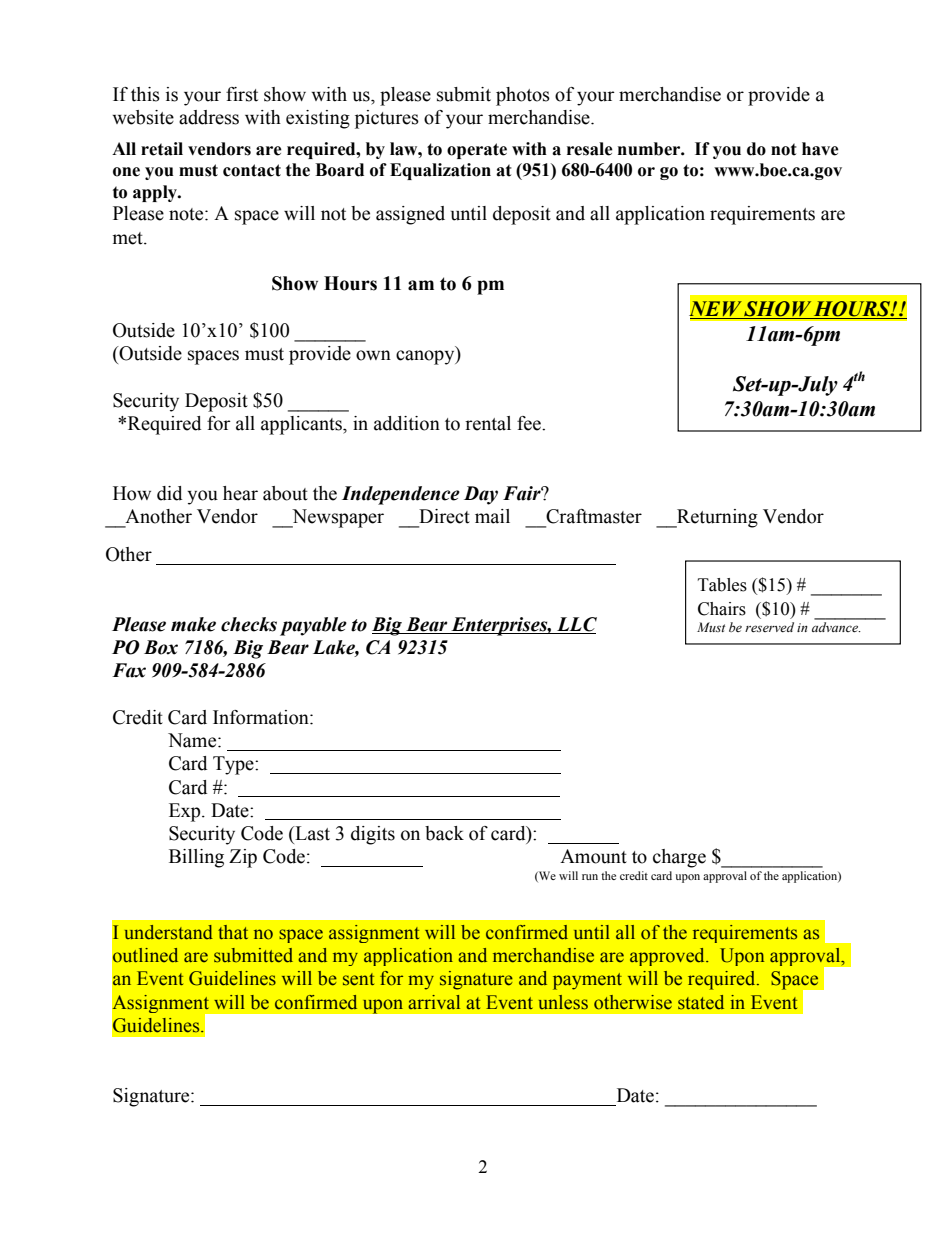 Image resolution: width=952 pixels, height=1233 pixels. What do you see at coordinates (769, 627) in the screenshot?
I see `reserved` at bounding box center [769, 627].
